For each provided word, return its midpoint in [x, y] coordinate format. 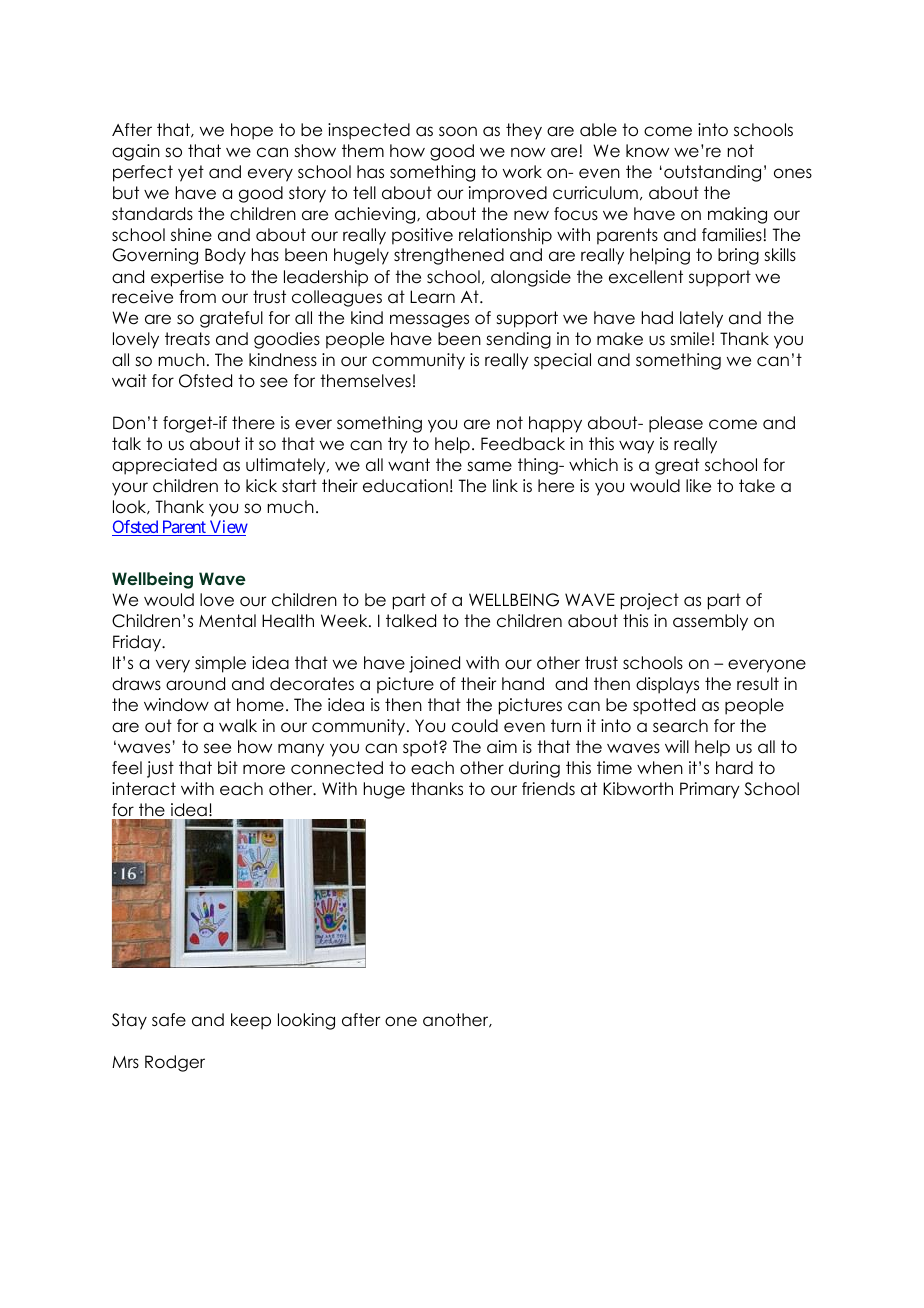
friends [548, 789]
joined [434, 664]
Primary [710, 790]
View [227, 528]
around [195, 684]
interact [144, 789]
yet [191, 173]
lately [701, 319]
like [698, 486]
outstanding [712, 173]
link [505, 485]
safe [169, 1020]
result [758, 684]
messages [429, 321]
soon [458, 131]
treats [187, 339]
